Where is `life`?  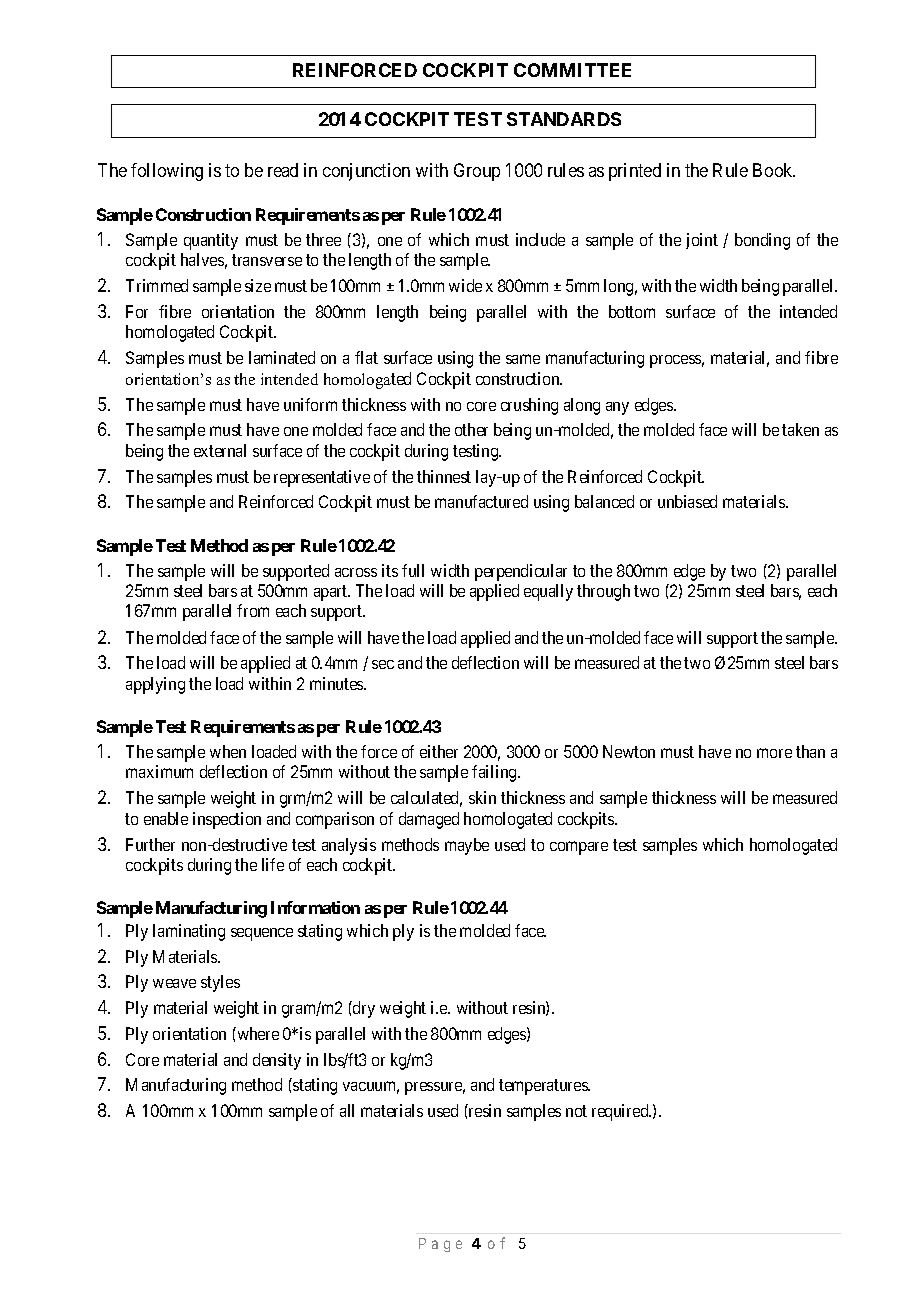 life is located at coordinates (273, 864).
